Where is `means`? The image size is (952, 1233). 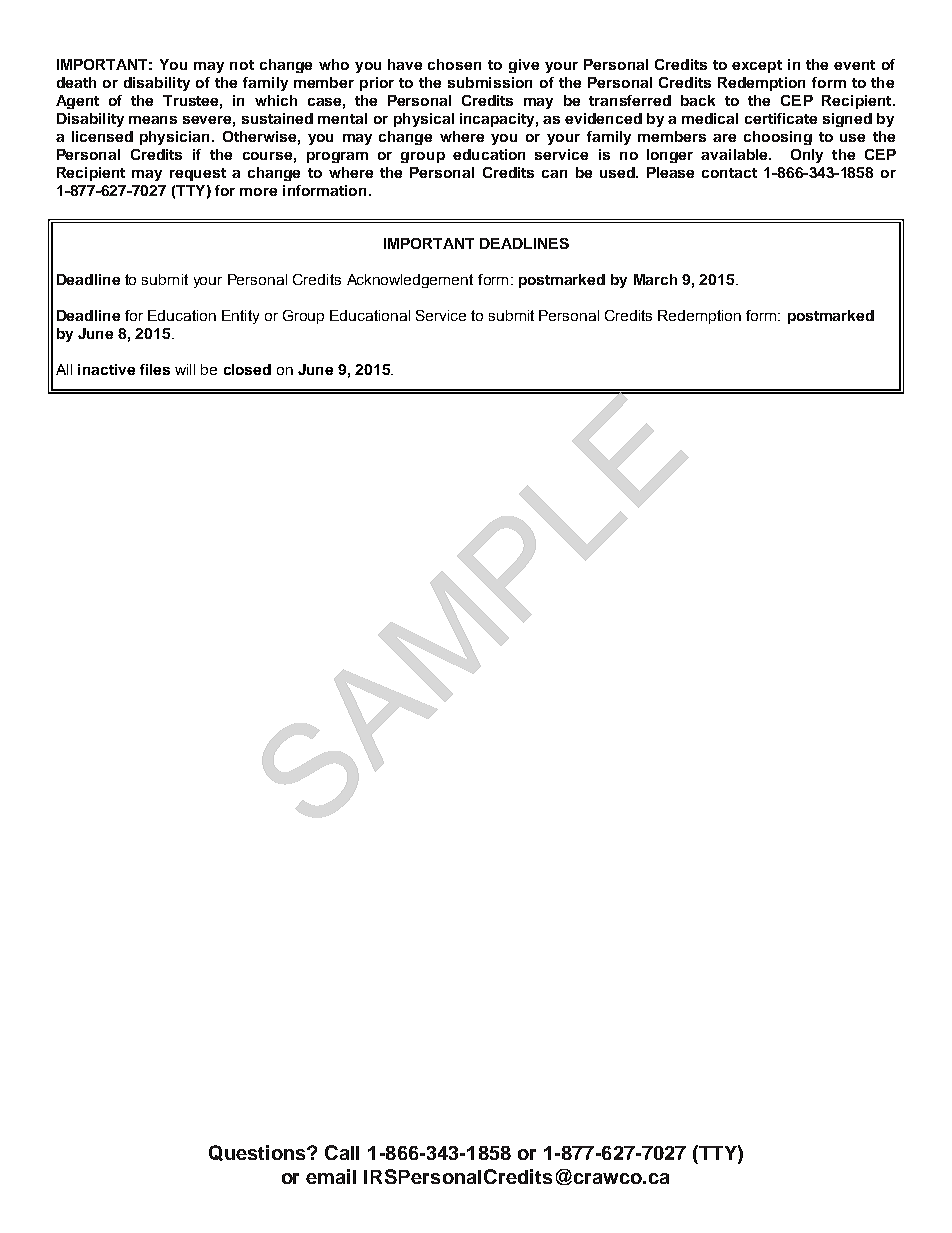
means is located at coordinates (153, 120).
